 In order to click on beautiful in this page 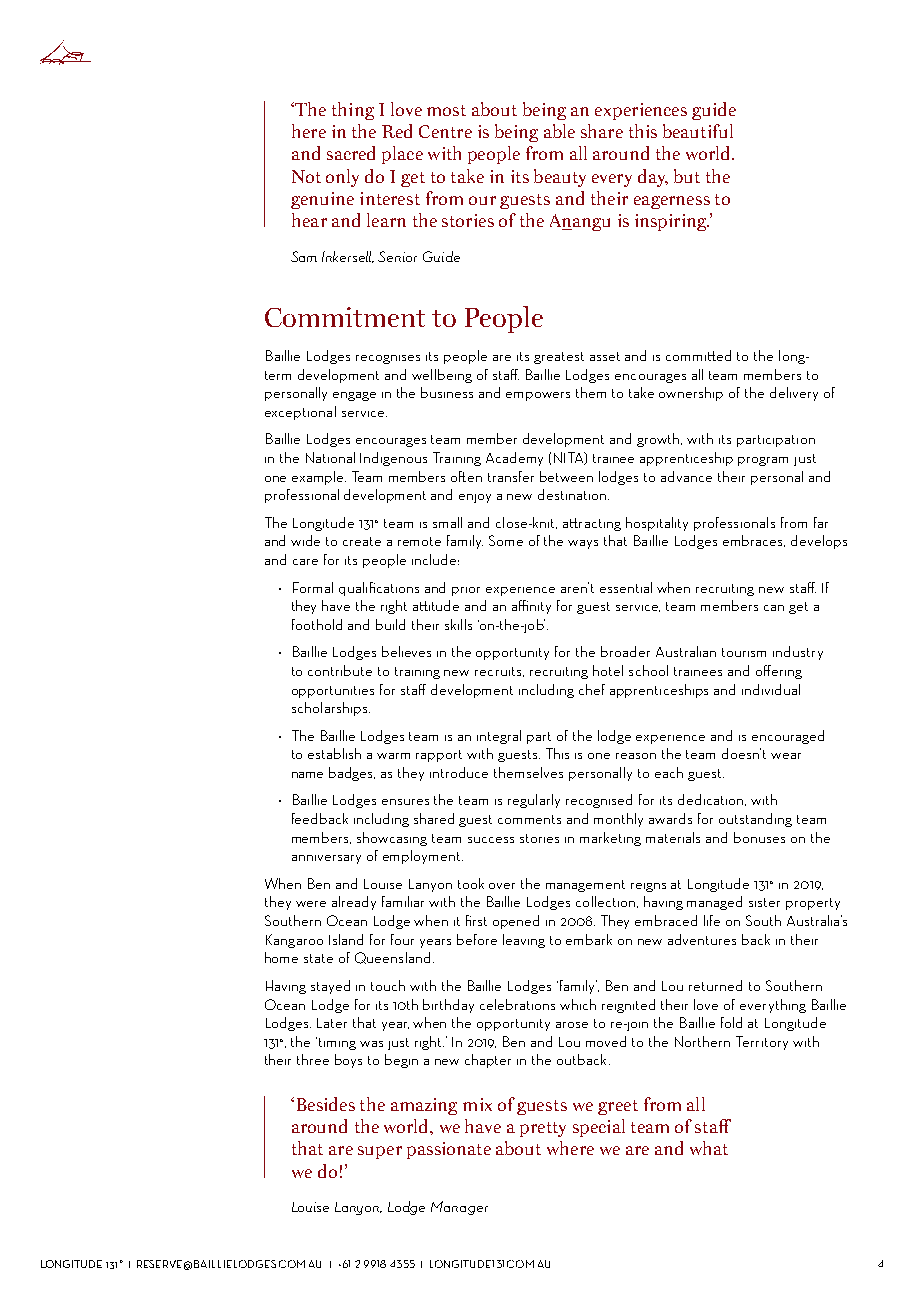, I will do `click(698, 131)`.
